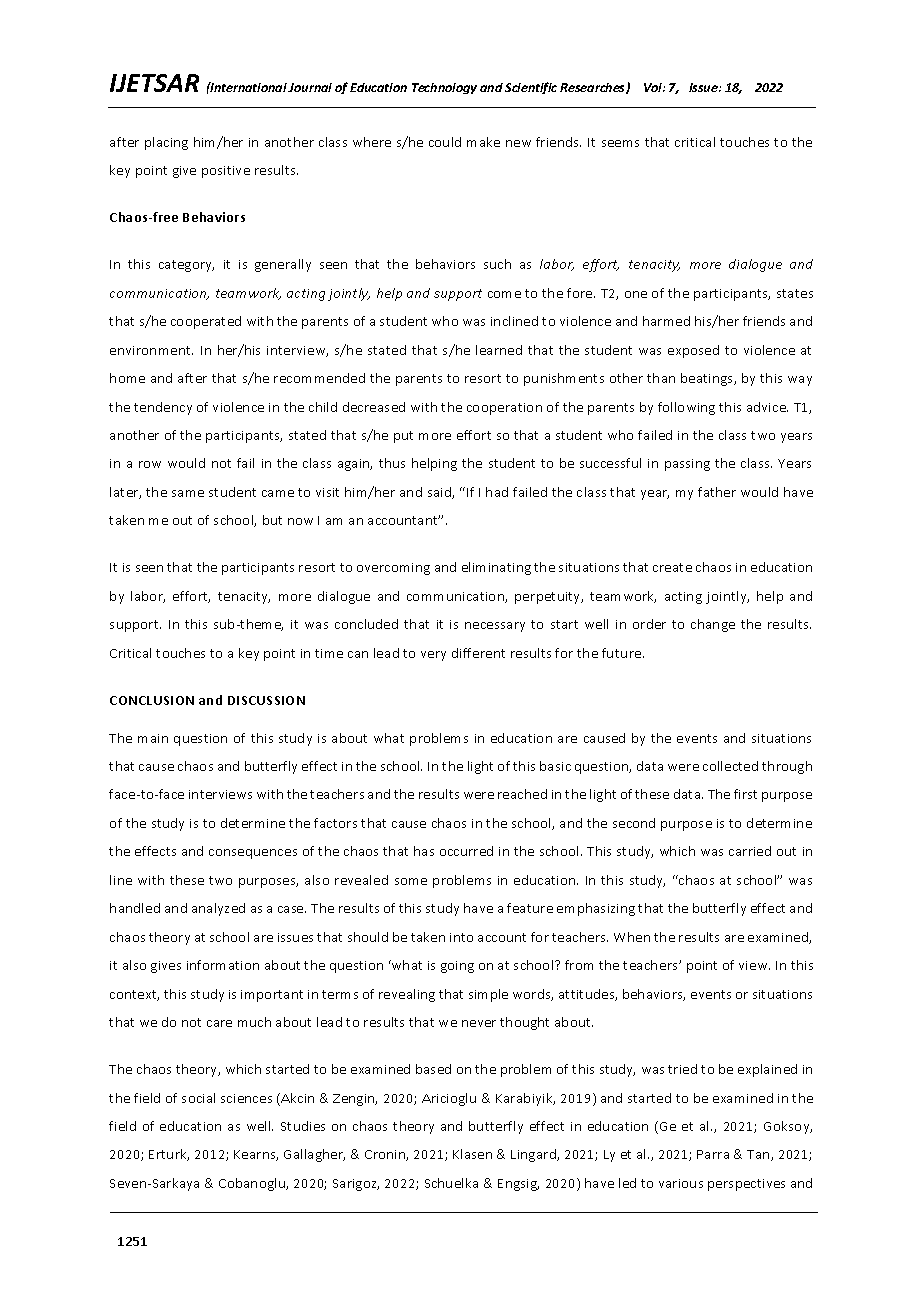 The image size is (924, 1308). I want to click on placing, so click(166, 143).
